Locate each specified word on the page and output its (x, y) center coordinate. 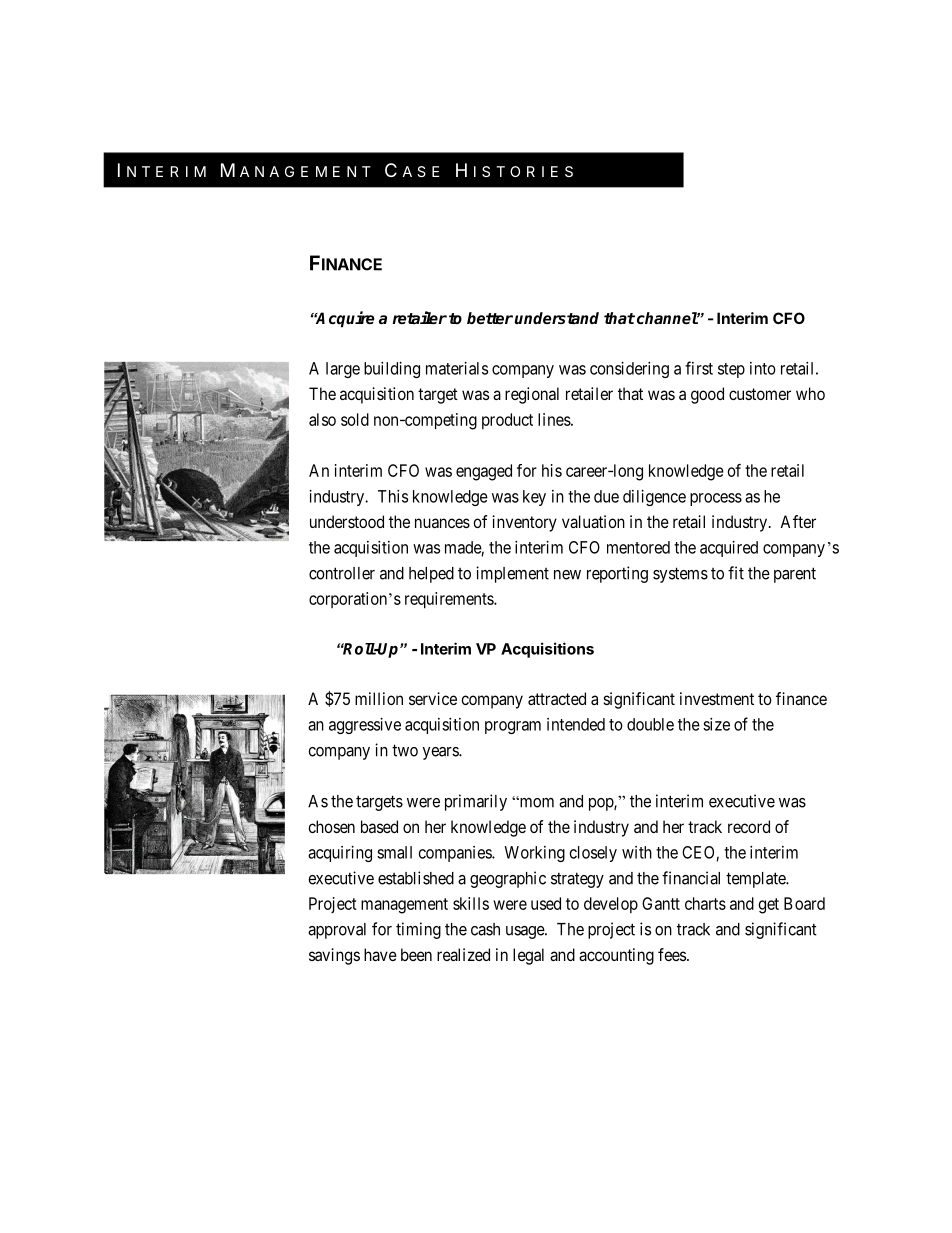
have (380, 954)
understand (557, 318)
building (392, 370)
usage (526, 932)
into (763, 368)
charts (705, 903)
